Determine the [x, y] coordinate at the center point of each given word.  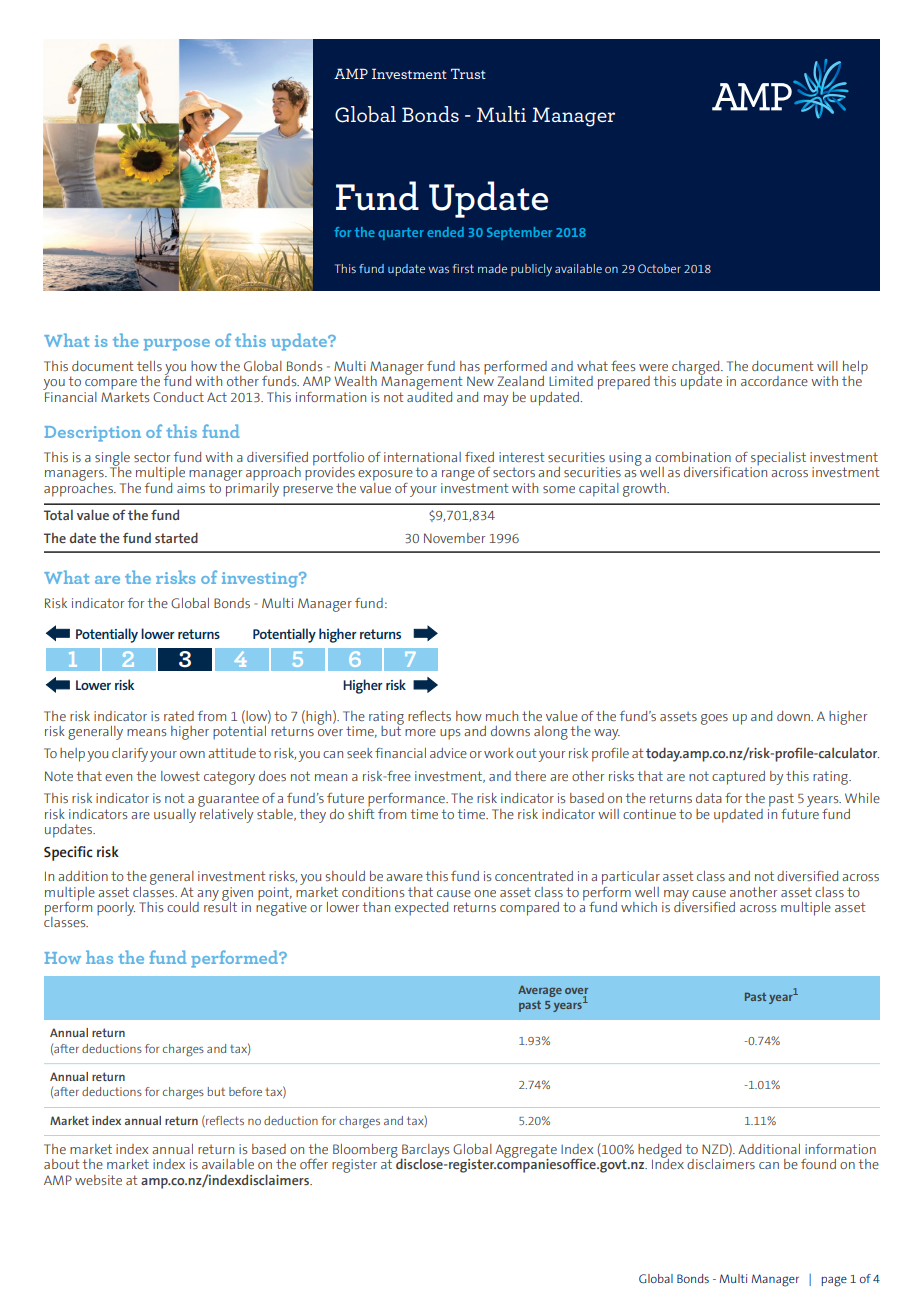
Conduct [178, 397]
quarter [401, 234]
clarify [130, 755]
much [502, 716]
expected [421, 909]
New [480, 380]
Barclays [425, 1152]
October [659, 268]
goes [714, 719]
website [98, 1180]
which [639, 907]
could [183, 907]
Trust [468, 73]
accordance [774, 381]
